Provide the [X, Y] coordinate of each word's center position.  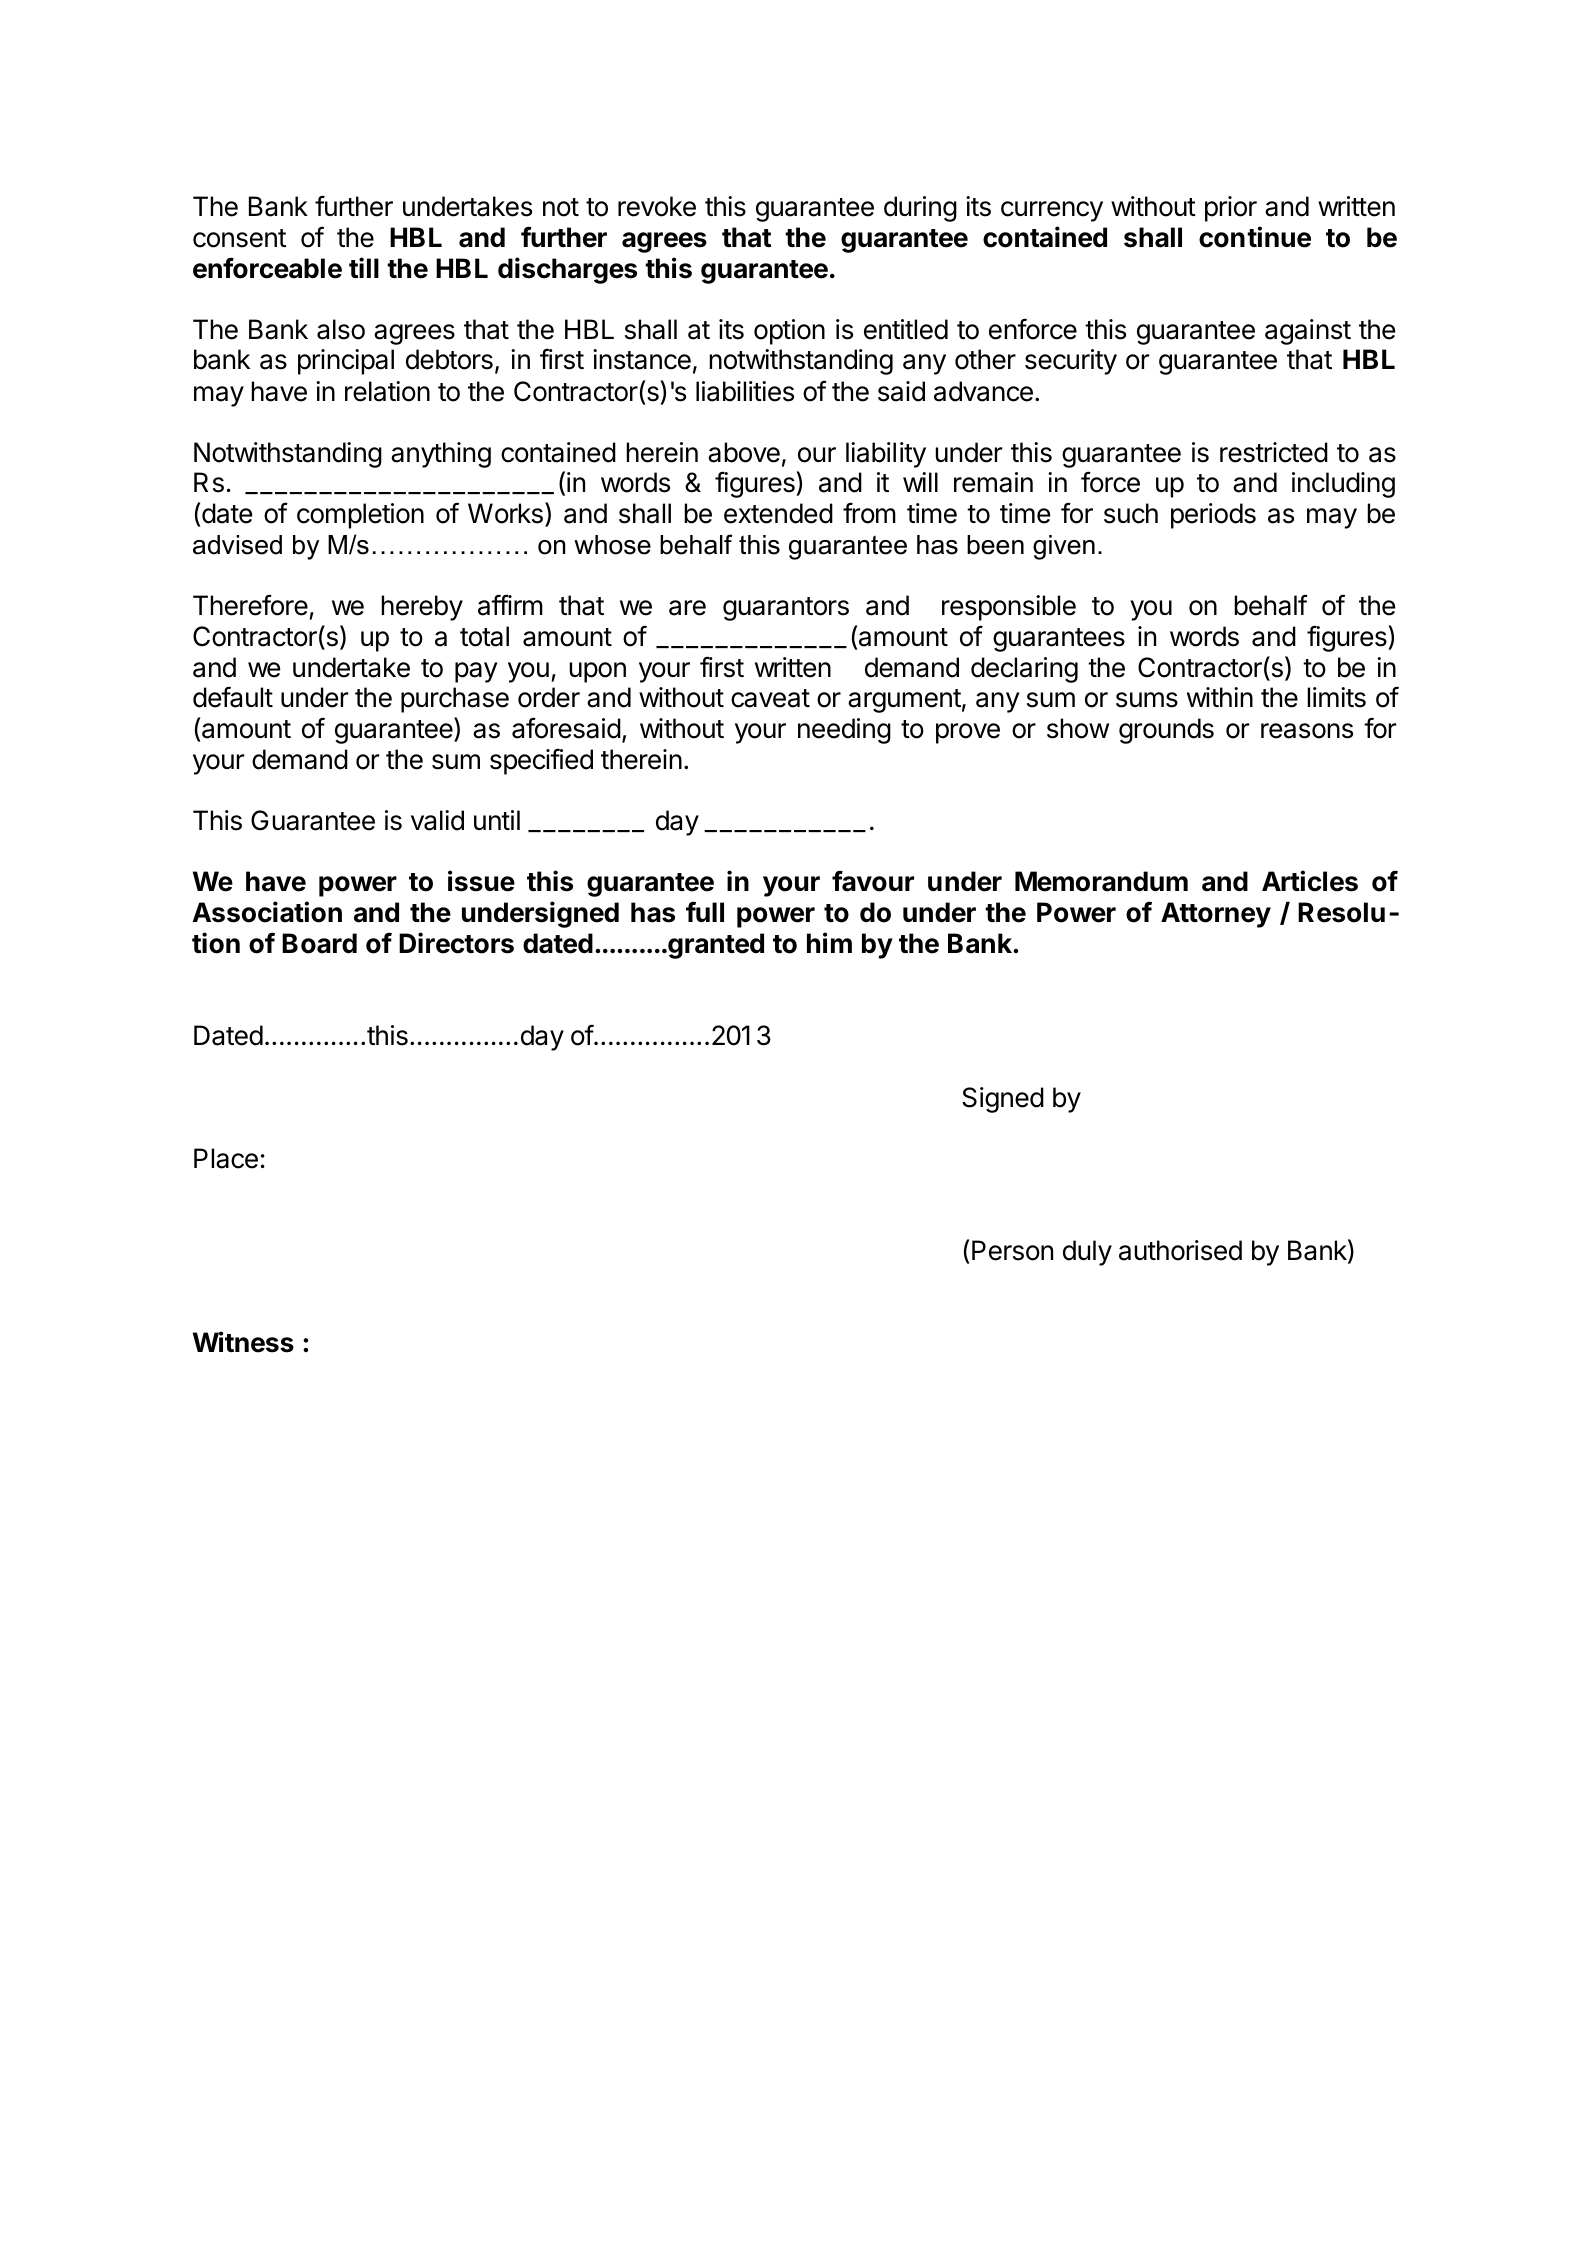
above [744, 452]
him [829, 942]
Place [226, 1158]
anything [441, 455]
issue [481, 881]
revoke [657, 206]
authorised [1180, 1250]
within [1220, 697]
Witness [243, 1342]
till [364, 267]
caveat [770, 698]
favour [873, 881]
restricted [1274, 452]
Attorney [1216, 915]
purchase [455, 700]
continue [1255, 237]
